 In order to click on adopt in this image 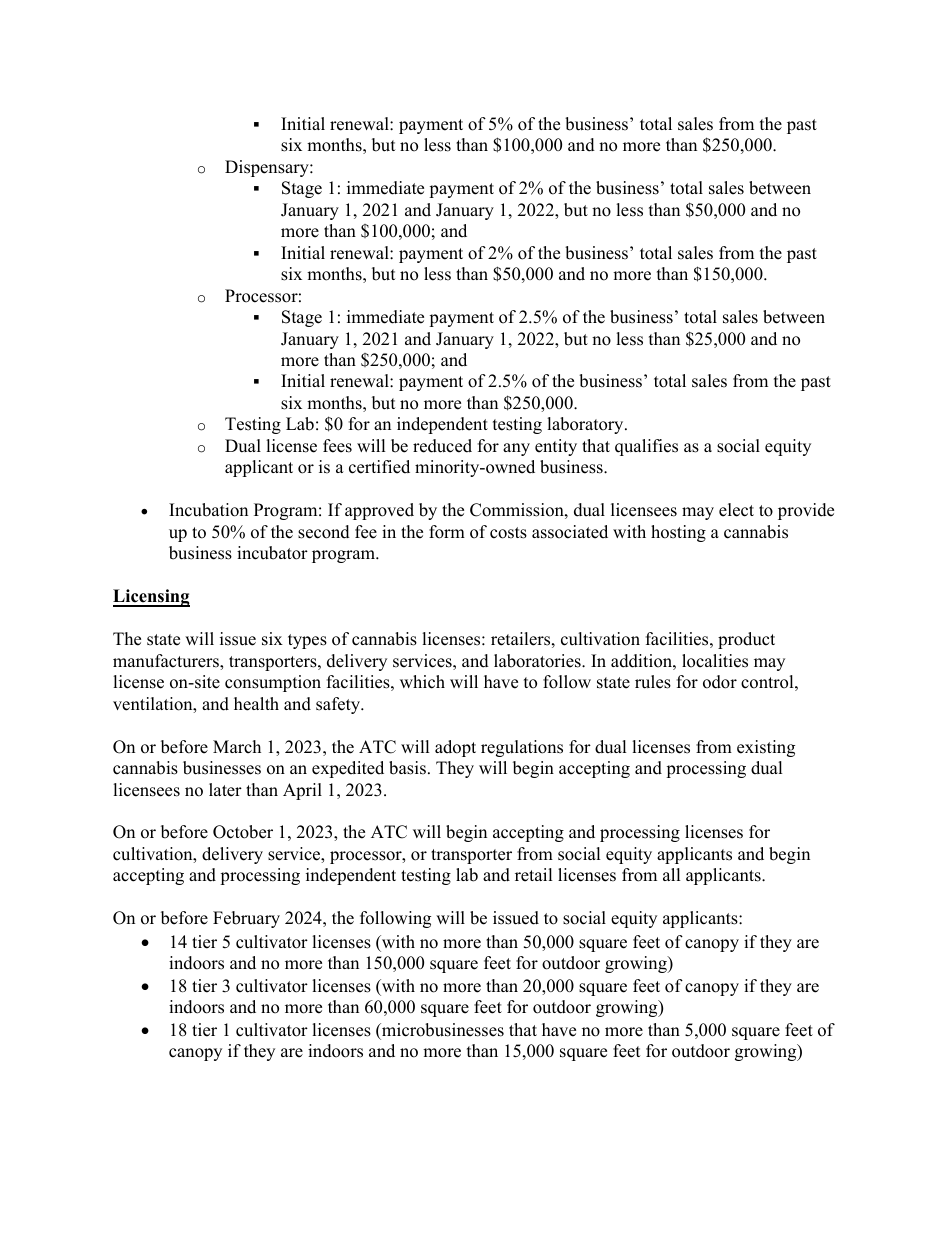, I will do `click(455, 748)`.
